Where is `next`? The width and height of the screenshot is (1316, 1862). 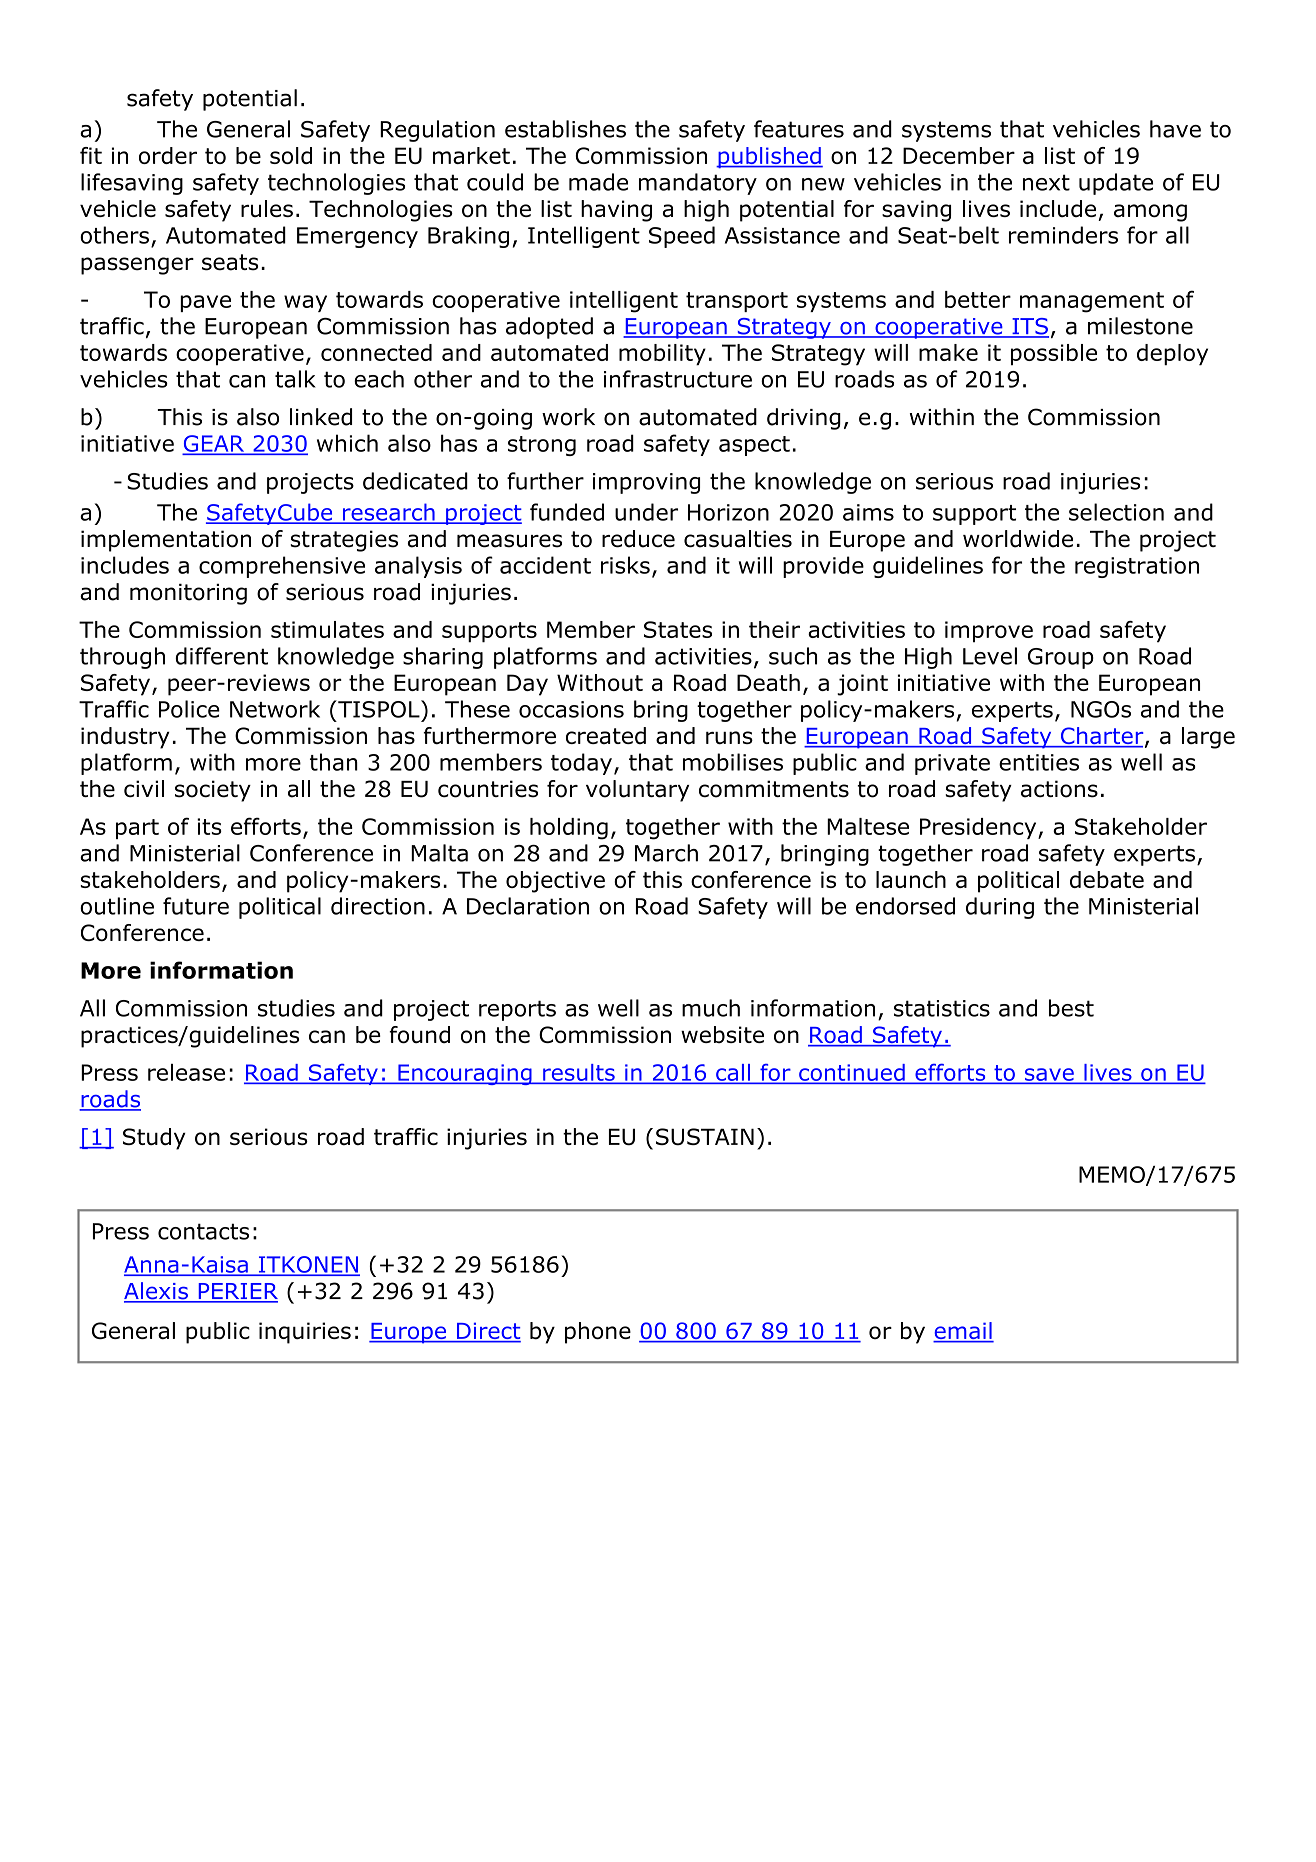 next is located at coordinates (1046, 182).
